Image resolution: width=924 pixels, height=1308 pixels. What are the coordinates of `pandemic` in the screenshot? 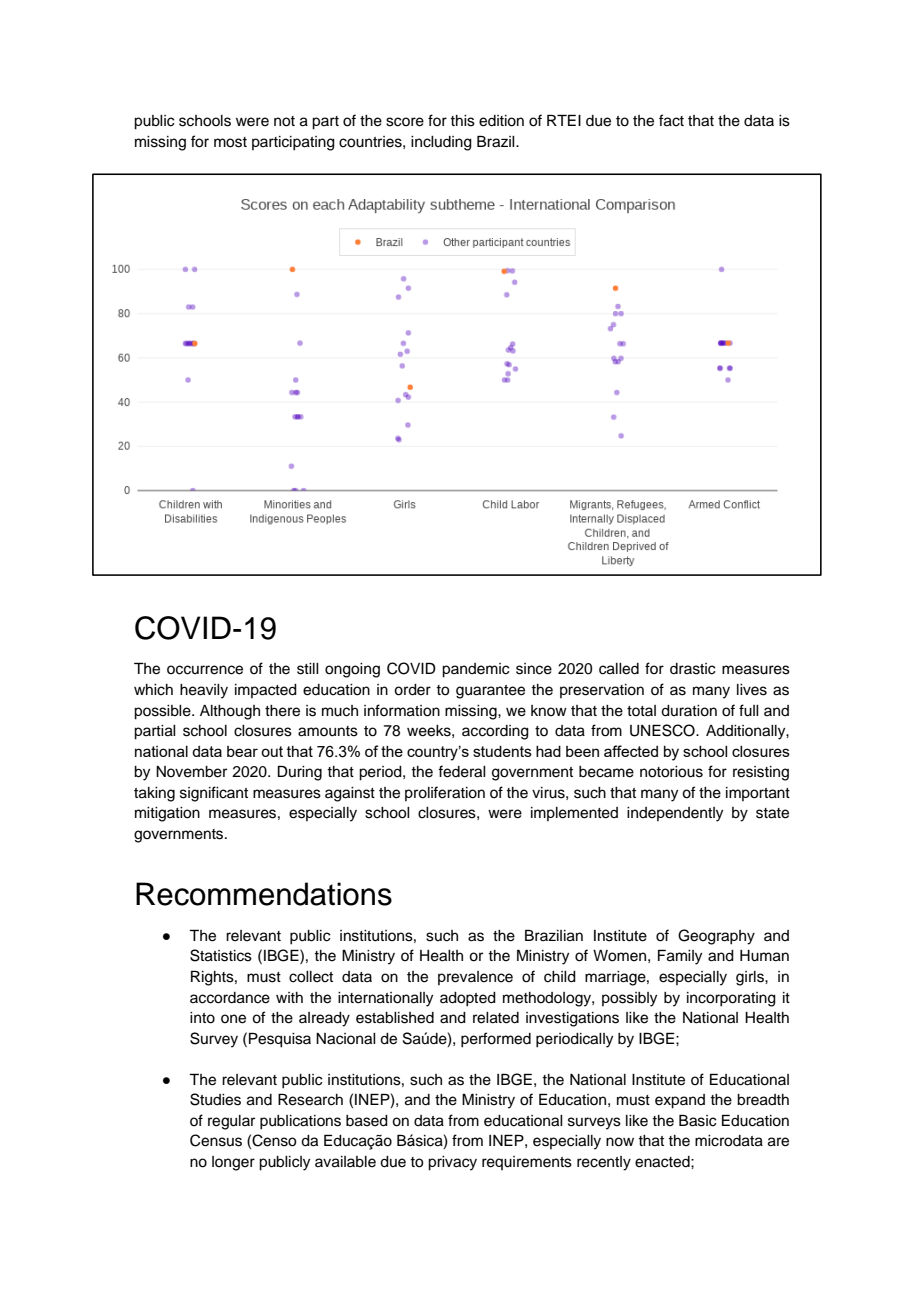 It's located at (476, 670).
